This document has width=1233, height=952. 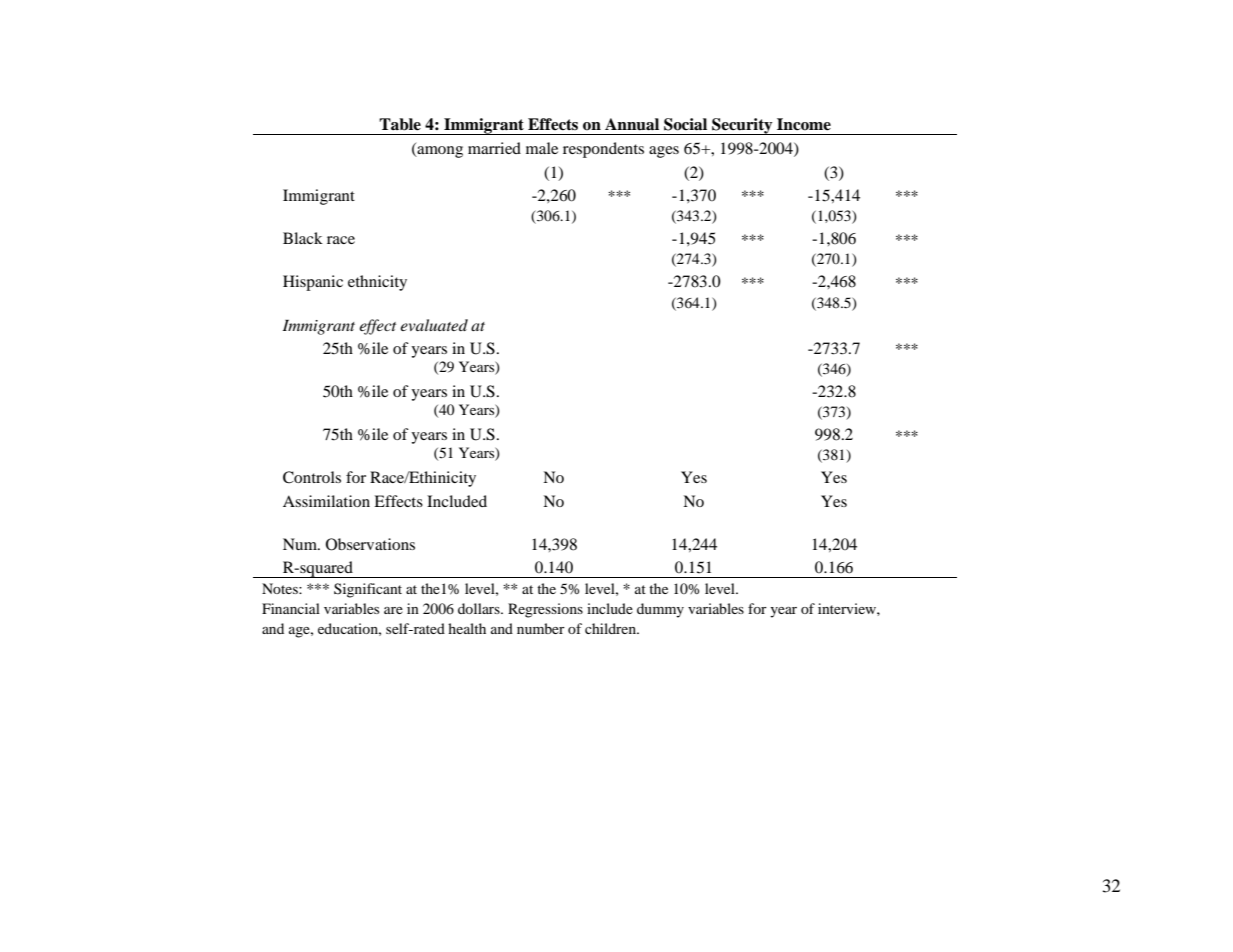 I want to click on Regressions, so click(x=545, y=610).
